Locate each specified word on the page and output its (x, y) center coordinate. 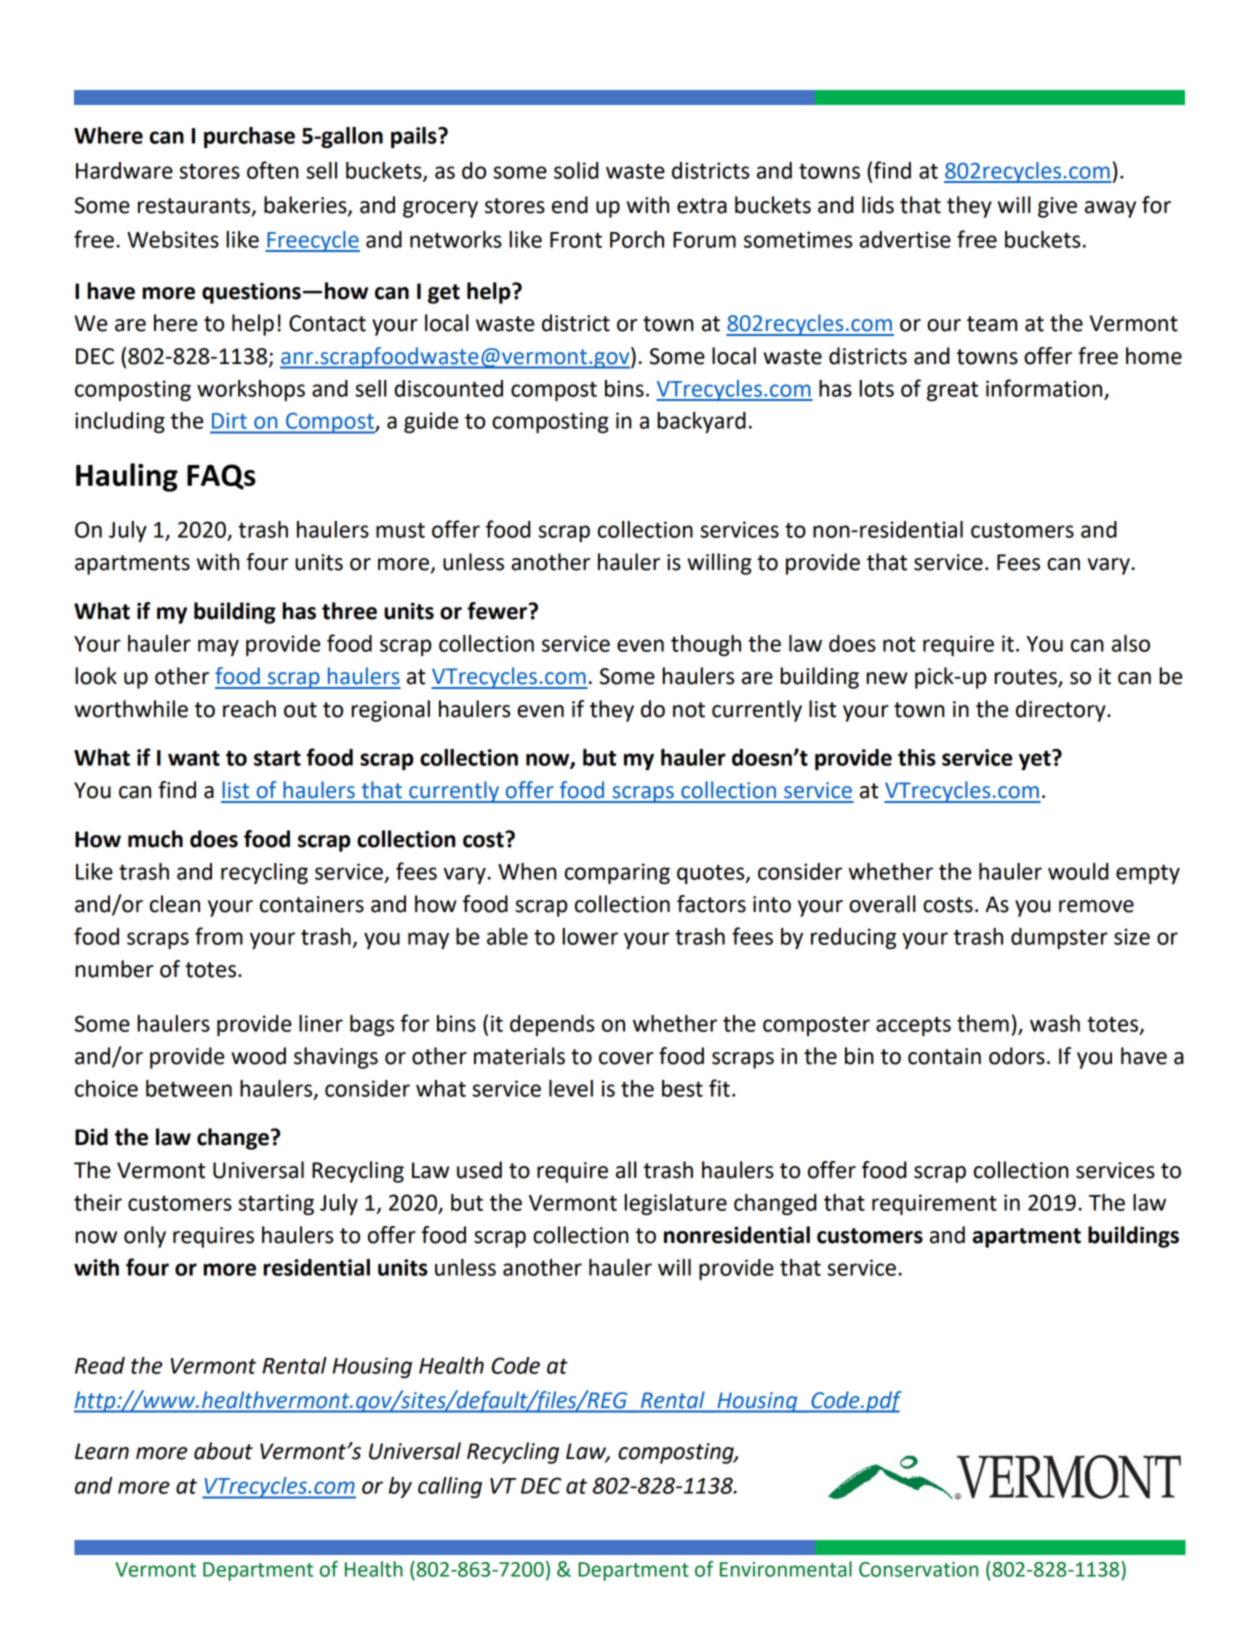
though (706, 645)
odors (1017, 1056)
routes (1026, 678)
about (223, 1451)
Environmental (786, 1569)
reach (249, 709)
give (1057, 207)
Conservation (918, 1569)
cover (626, 1058)
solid (576, 170)
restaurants (195, 207)
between (189, 1088)
